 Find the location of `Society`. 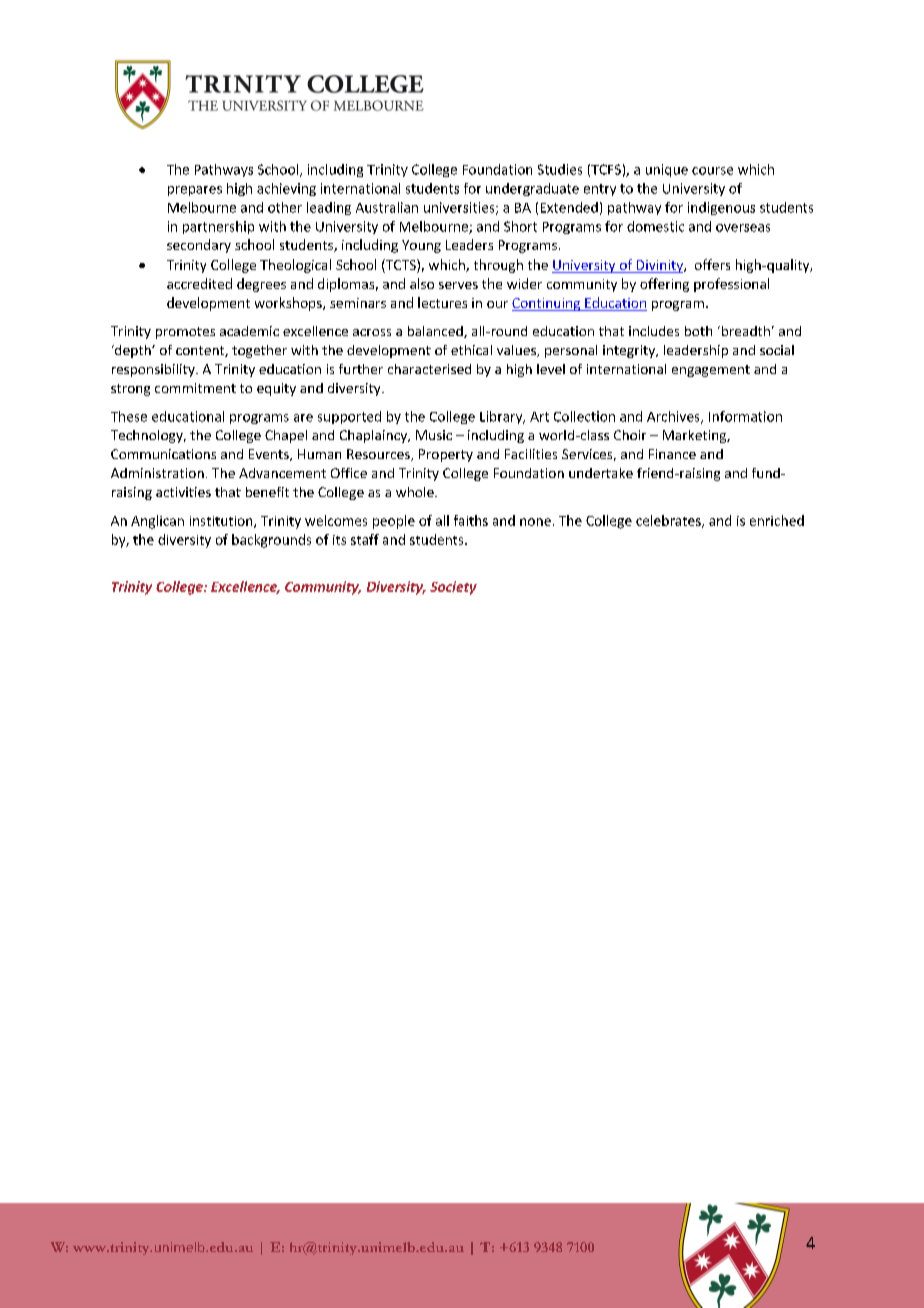

Society is located at coordinates (453, 588).
